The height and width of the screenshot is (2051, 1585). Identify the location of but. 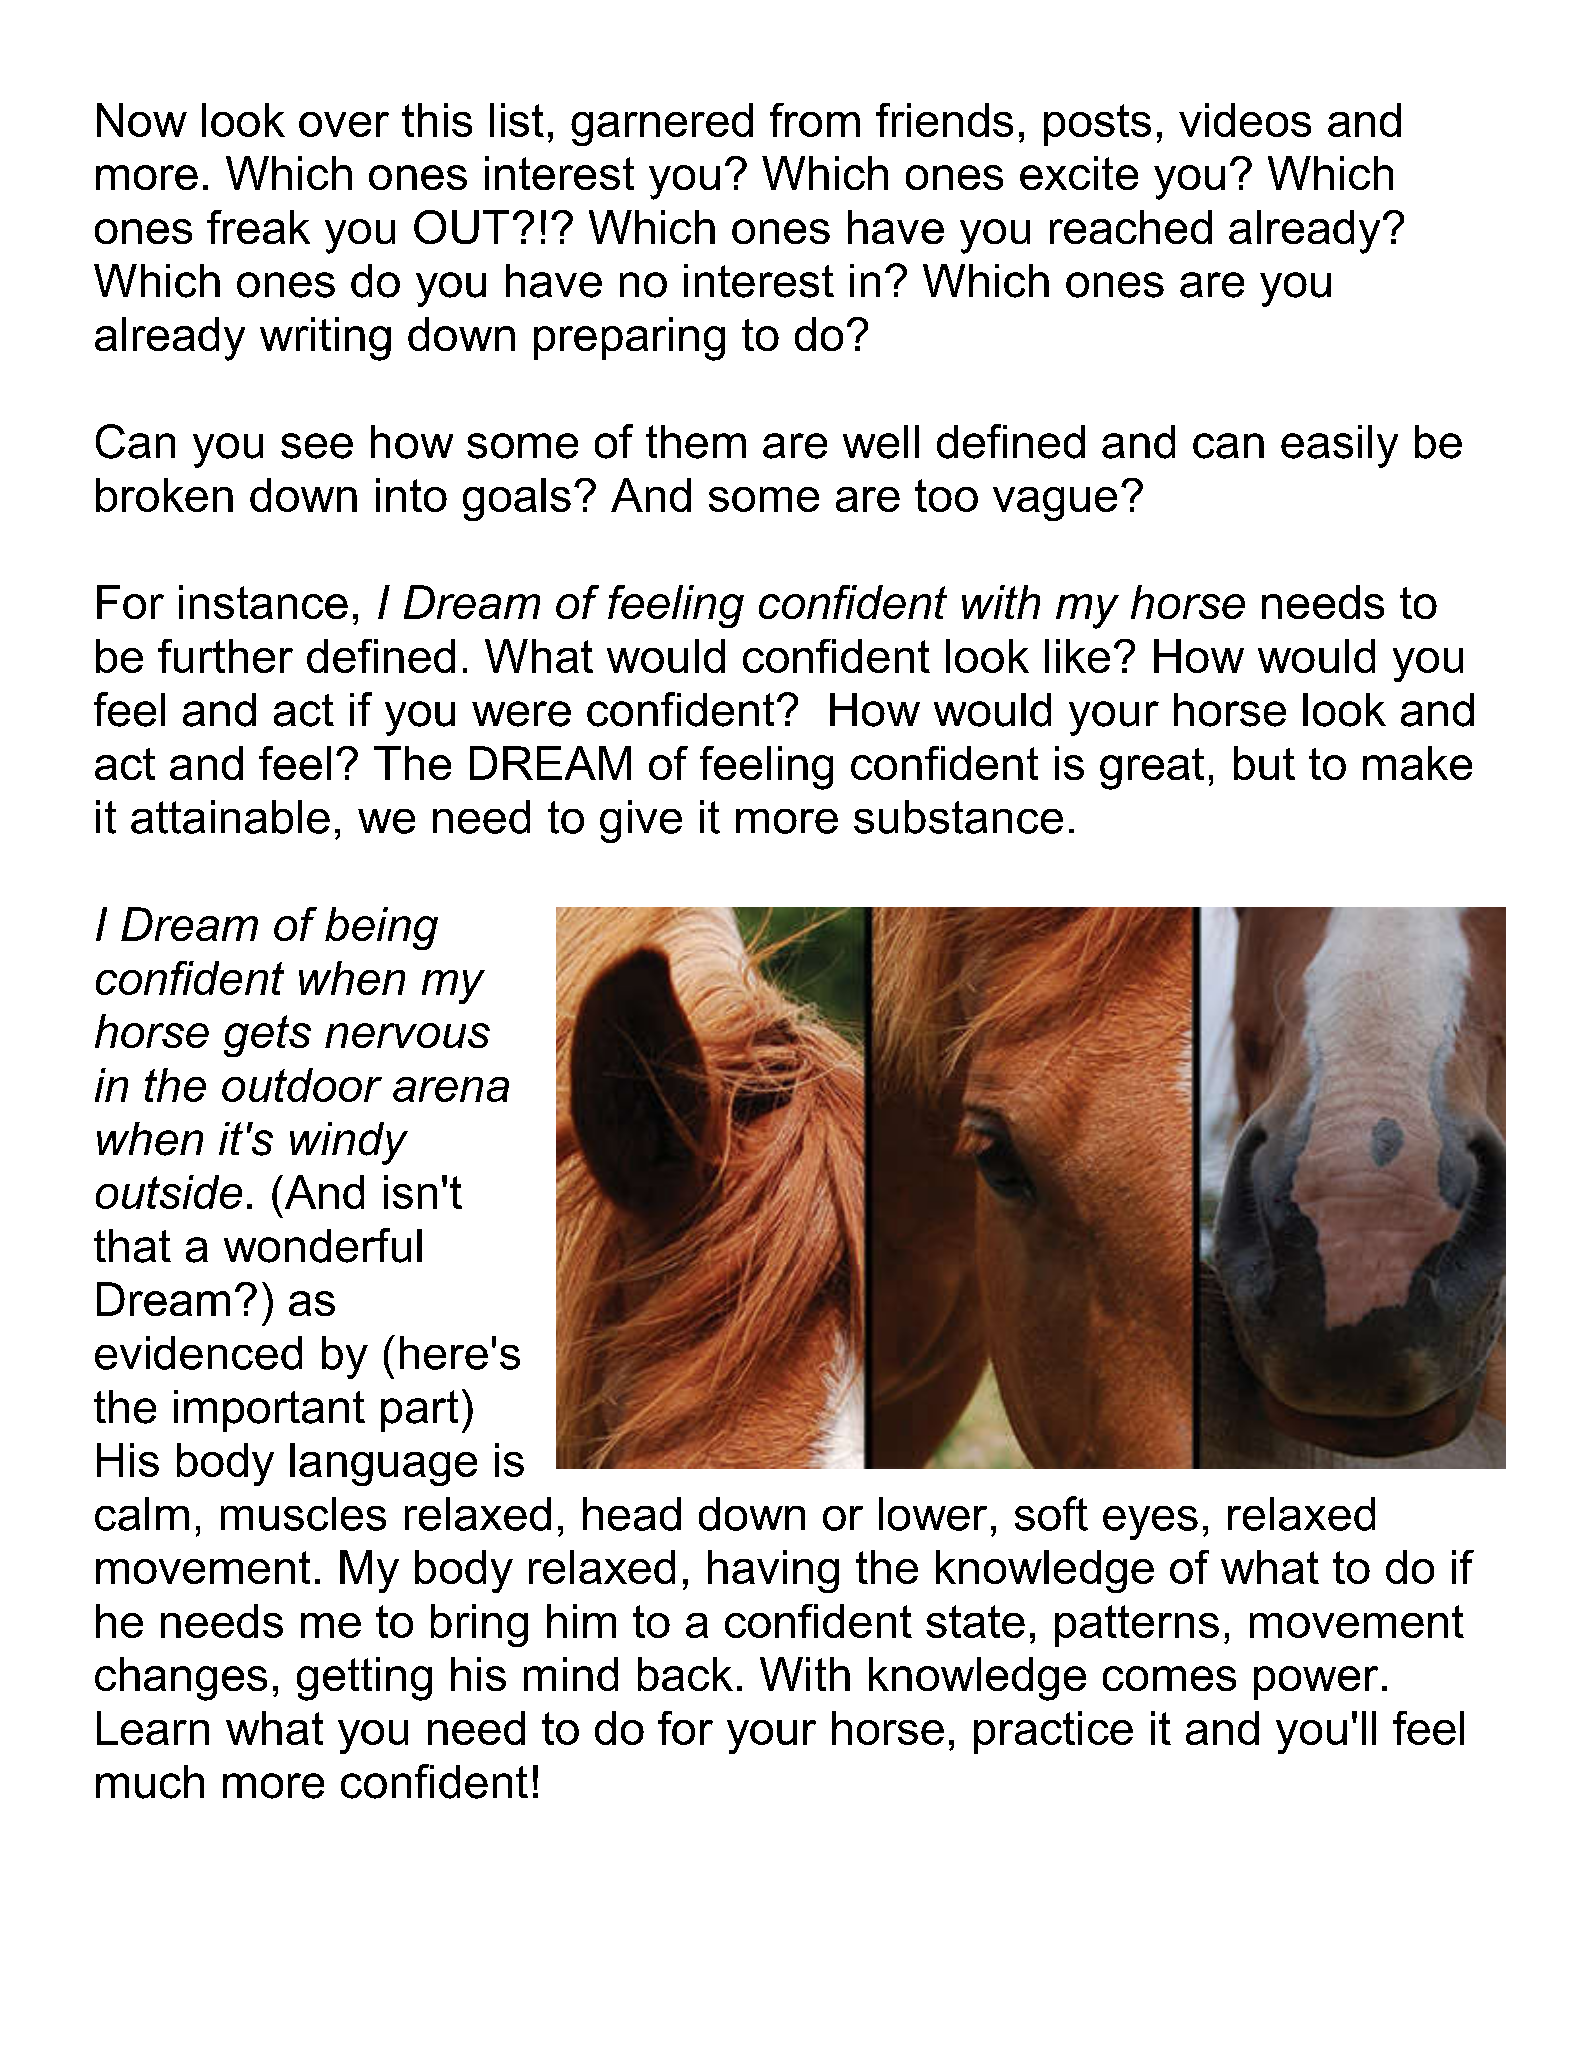
(1264, 763).
